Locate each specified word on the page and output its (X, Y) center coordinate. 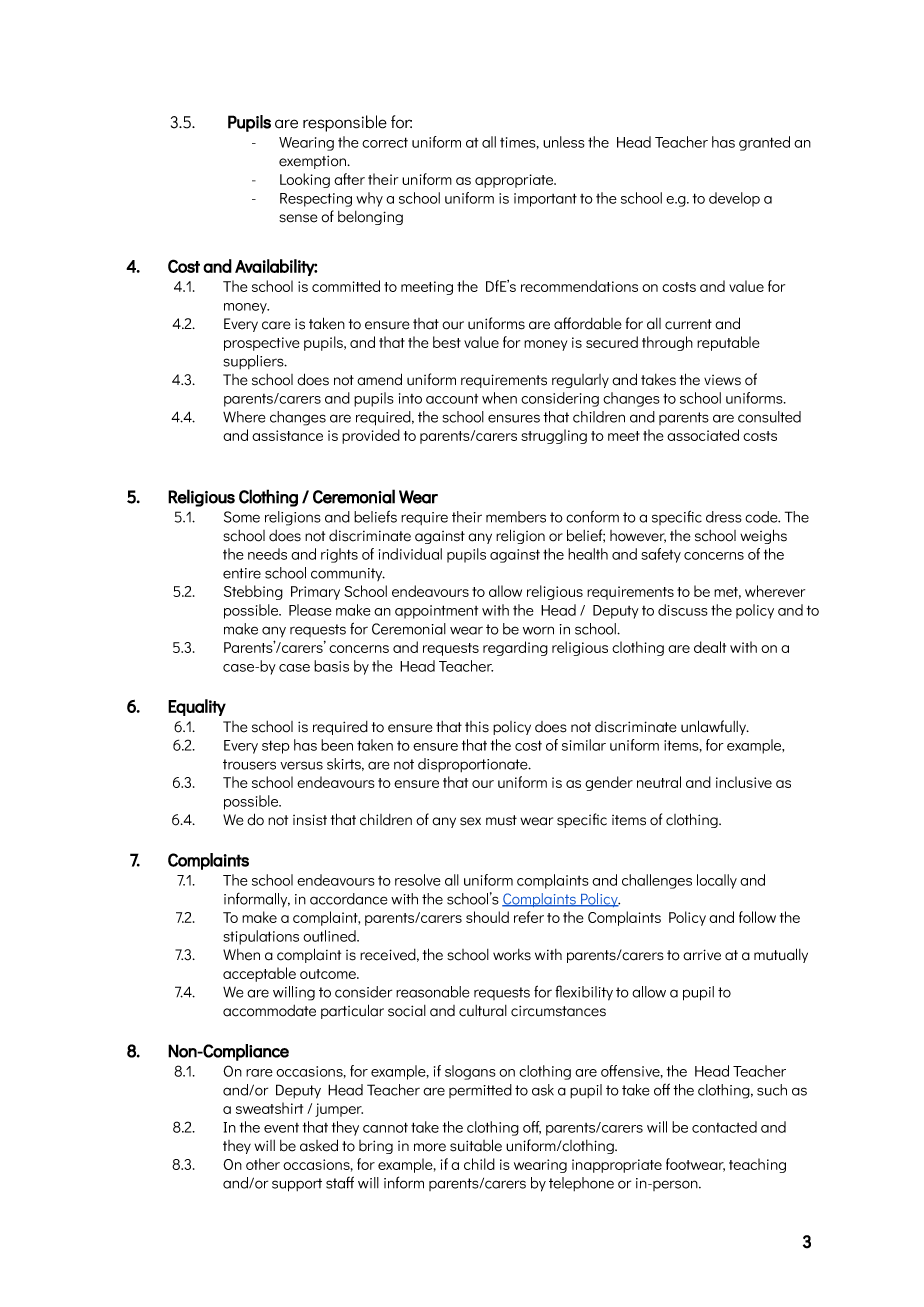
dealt (710, 647)
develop (734, 199)
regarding (515, 648)
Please (310, 610)
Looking (305, 180)
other (263, 1164)
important (545, 200)
